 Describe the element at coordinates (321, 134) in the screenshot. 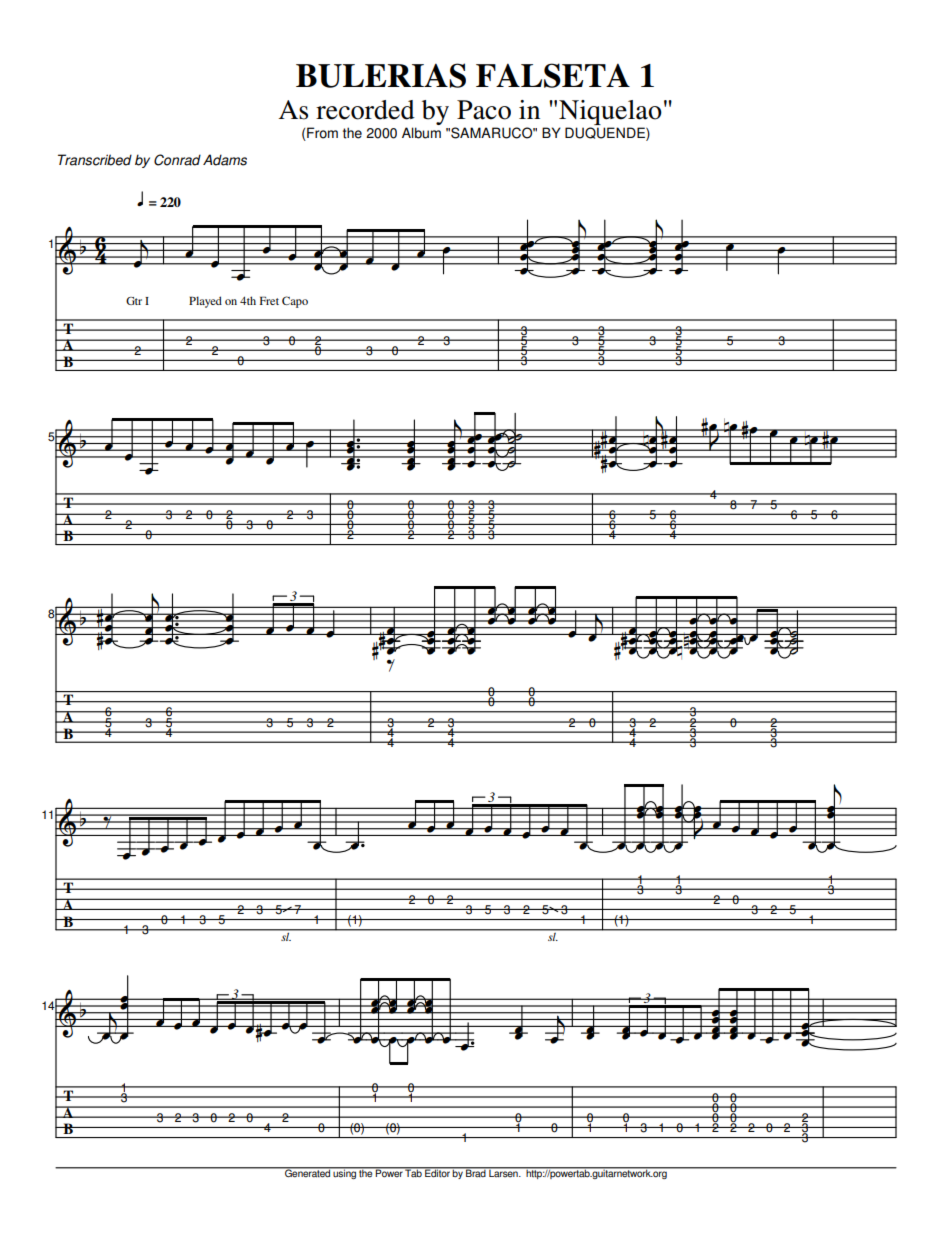

I see `From` at that location.
